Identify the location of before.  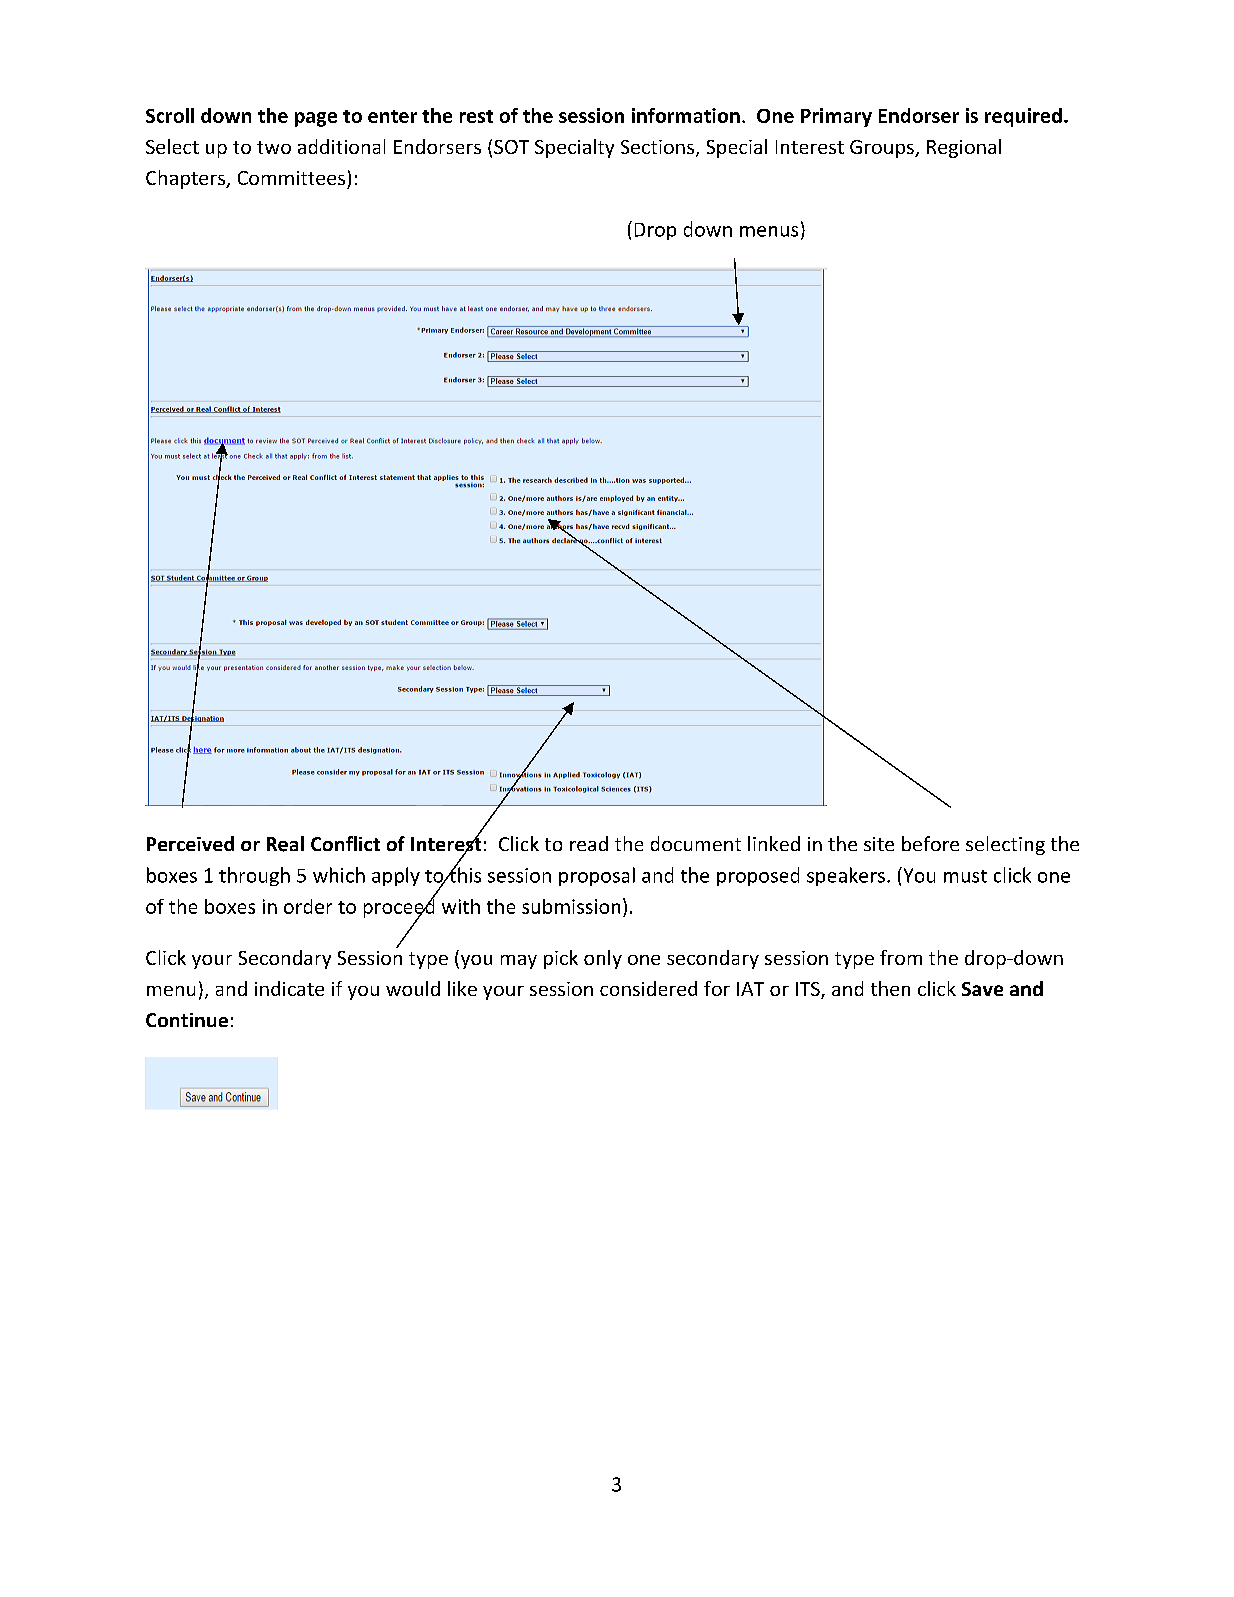
(930, 843).
